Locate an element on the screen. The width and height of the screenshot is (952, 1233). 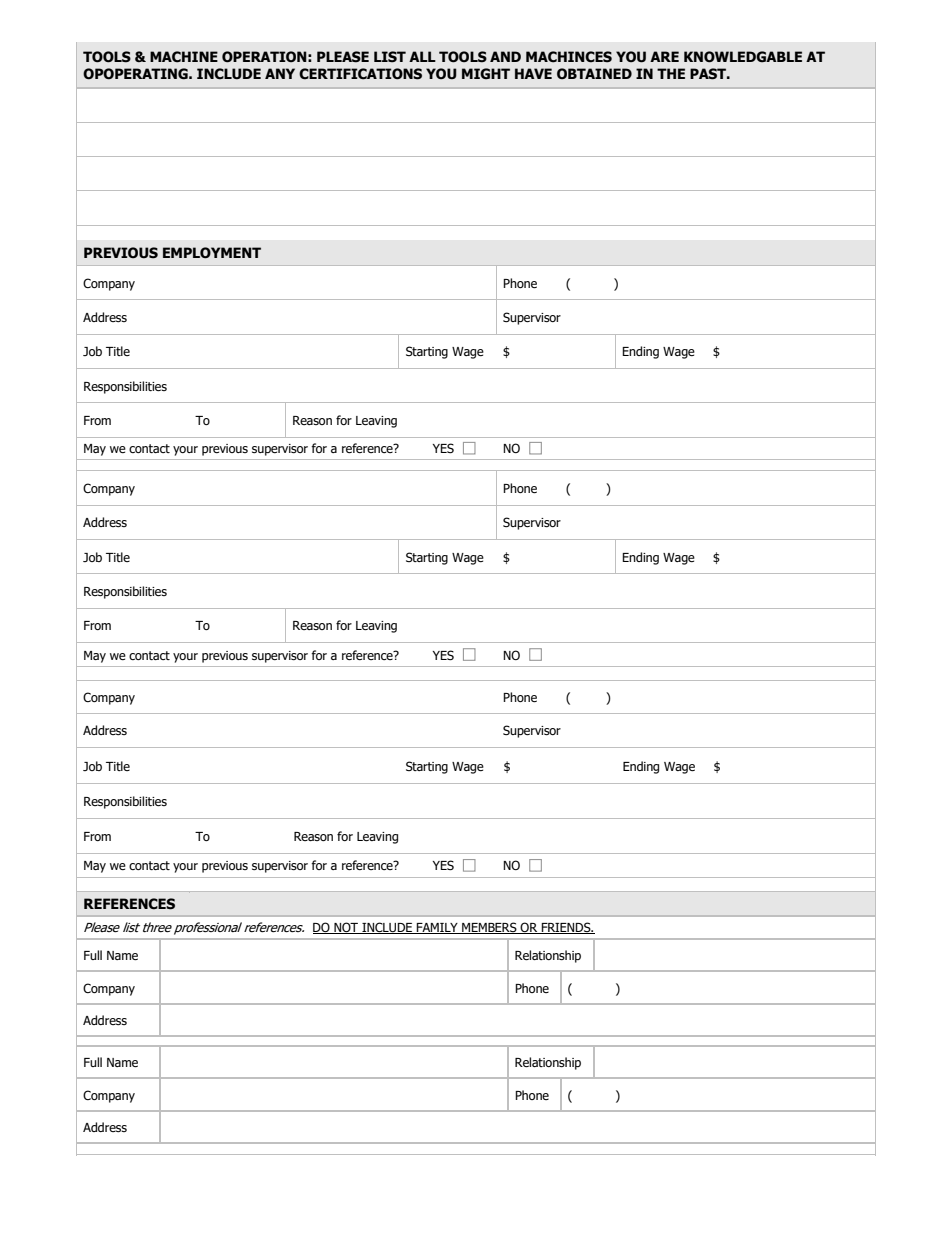
MACHINE is located at coordinates (184, 57).
